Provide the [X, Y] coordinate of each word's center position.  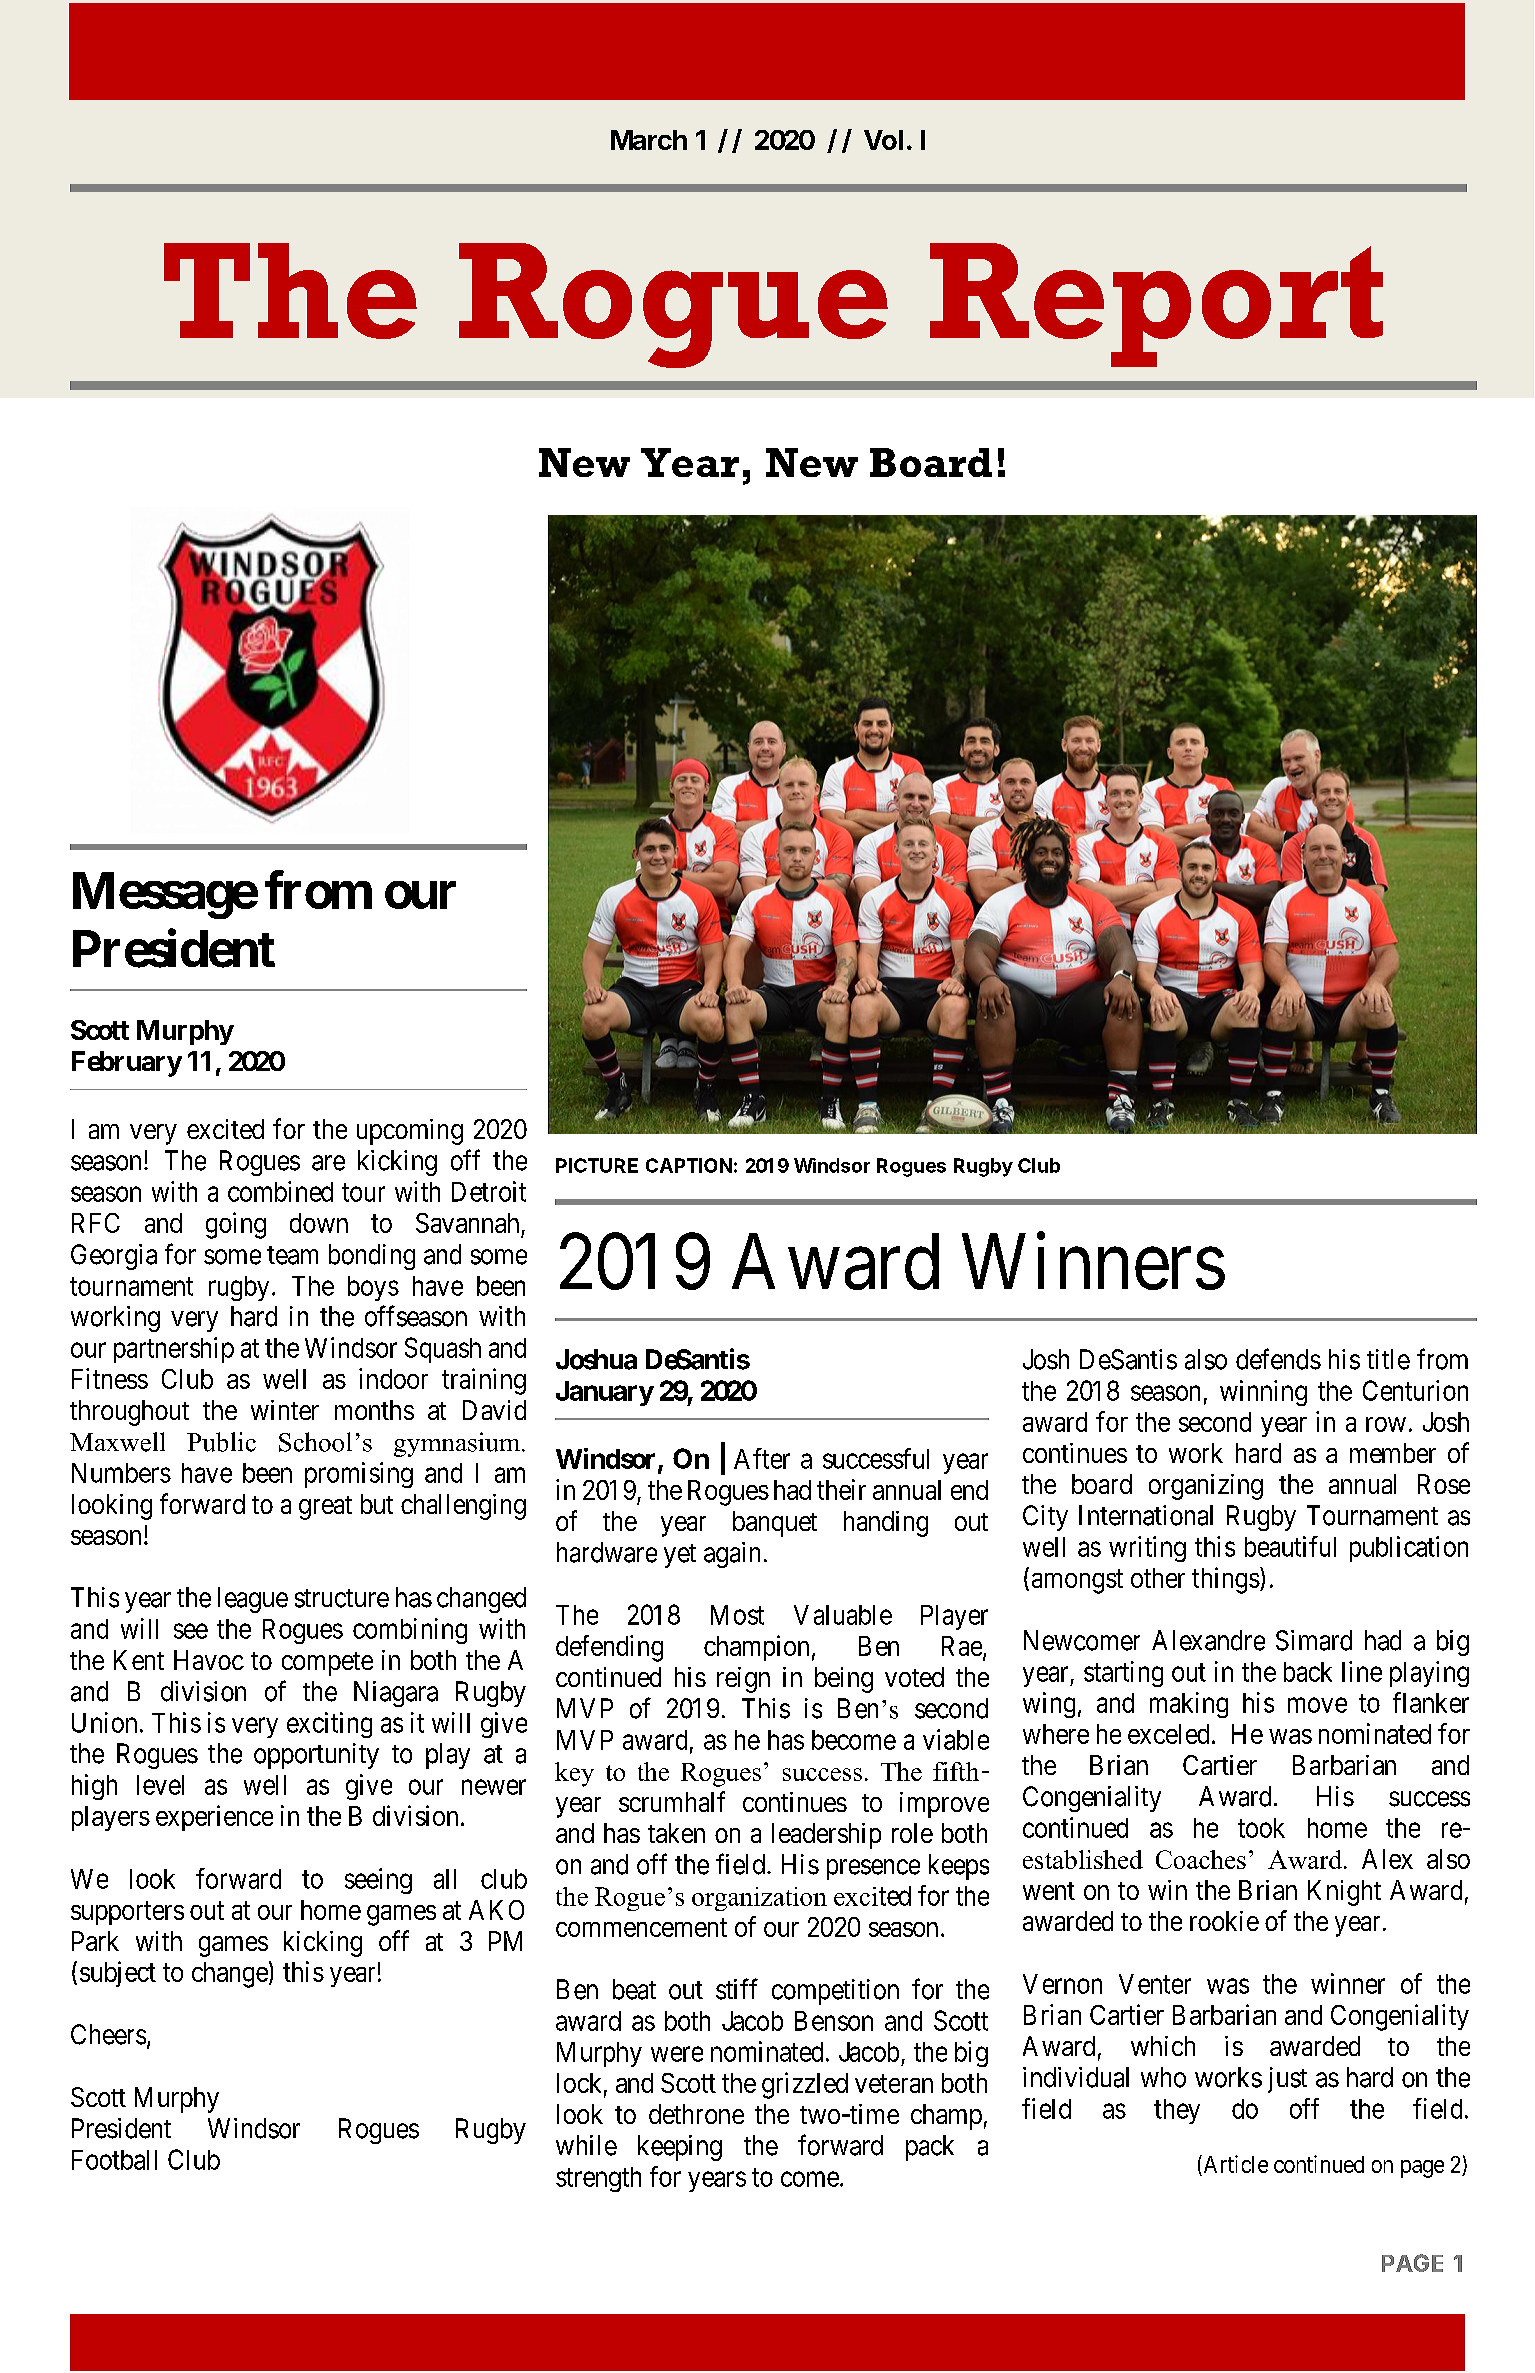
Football [114, 2160]
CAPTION [689, 1165]
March [649, 140]
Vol [883, 140]
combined [280, 1191]
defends [1278, 1359]
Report [1156, 305]
